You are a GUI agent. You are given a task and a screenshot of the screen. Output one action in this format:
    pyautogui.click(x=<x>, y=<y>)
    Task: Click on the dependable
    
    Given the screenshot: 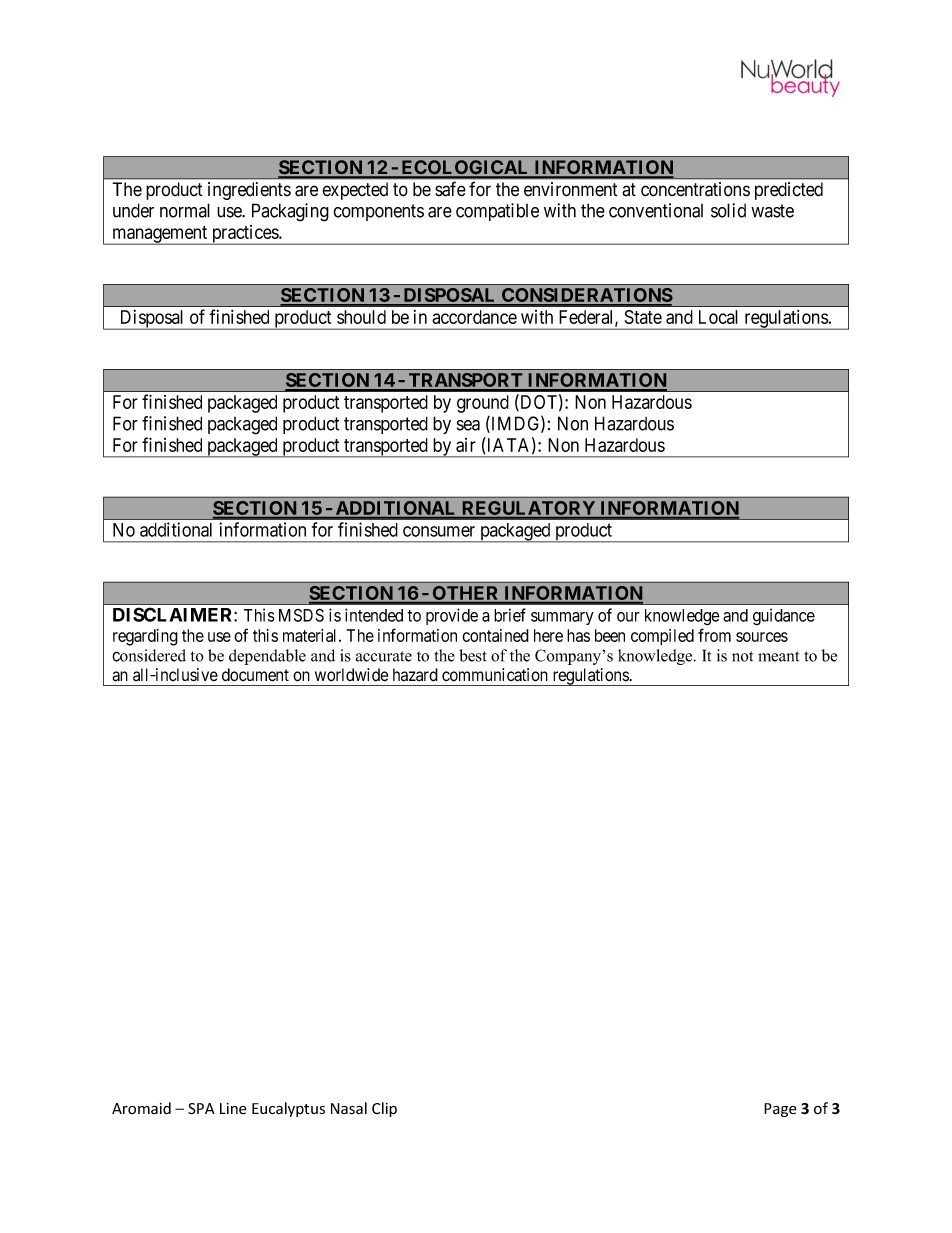 What is the action you would take?
    pyautogui.click(x=267, y=657)
